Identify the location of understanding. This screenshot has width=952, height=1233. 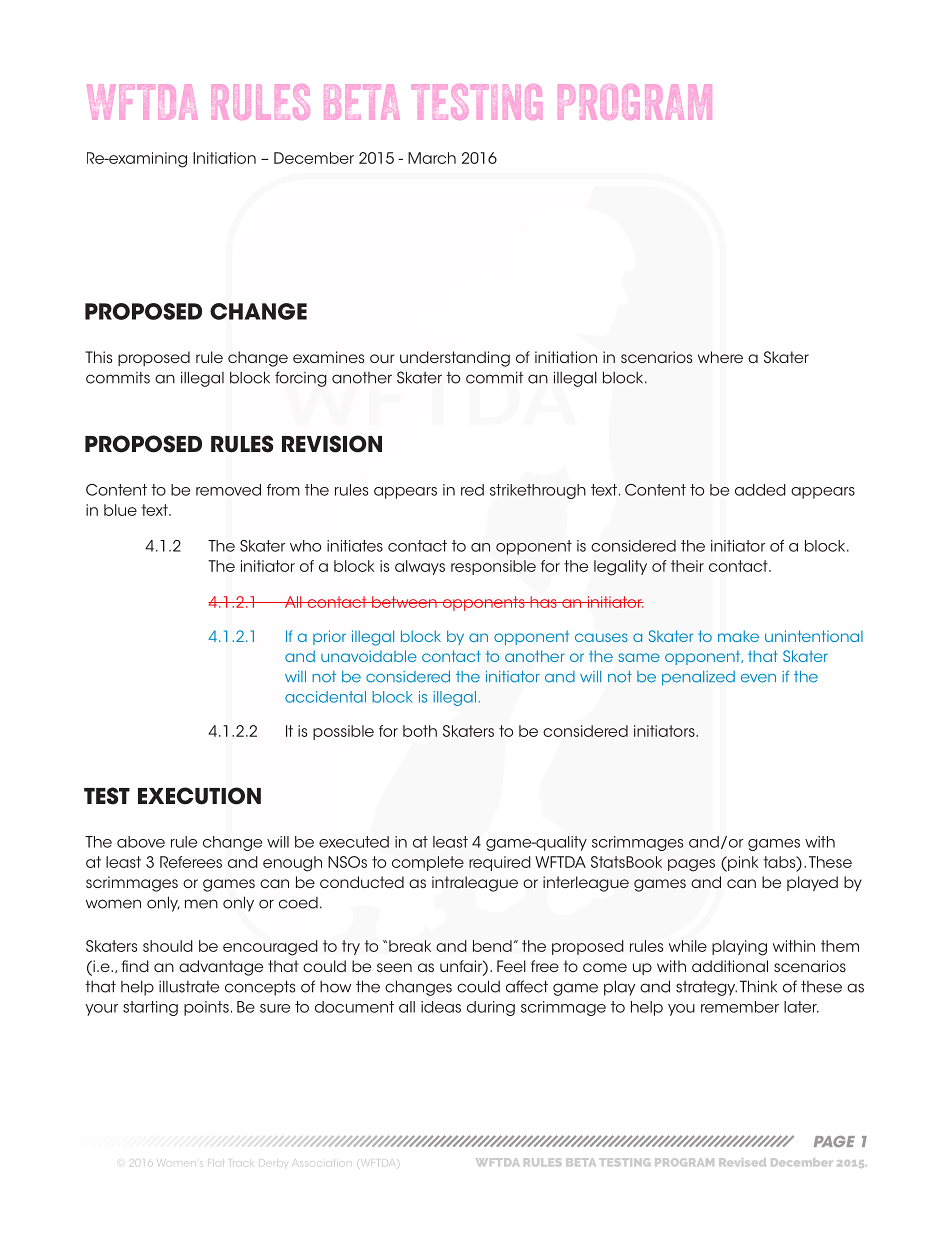
(455, 359).
